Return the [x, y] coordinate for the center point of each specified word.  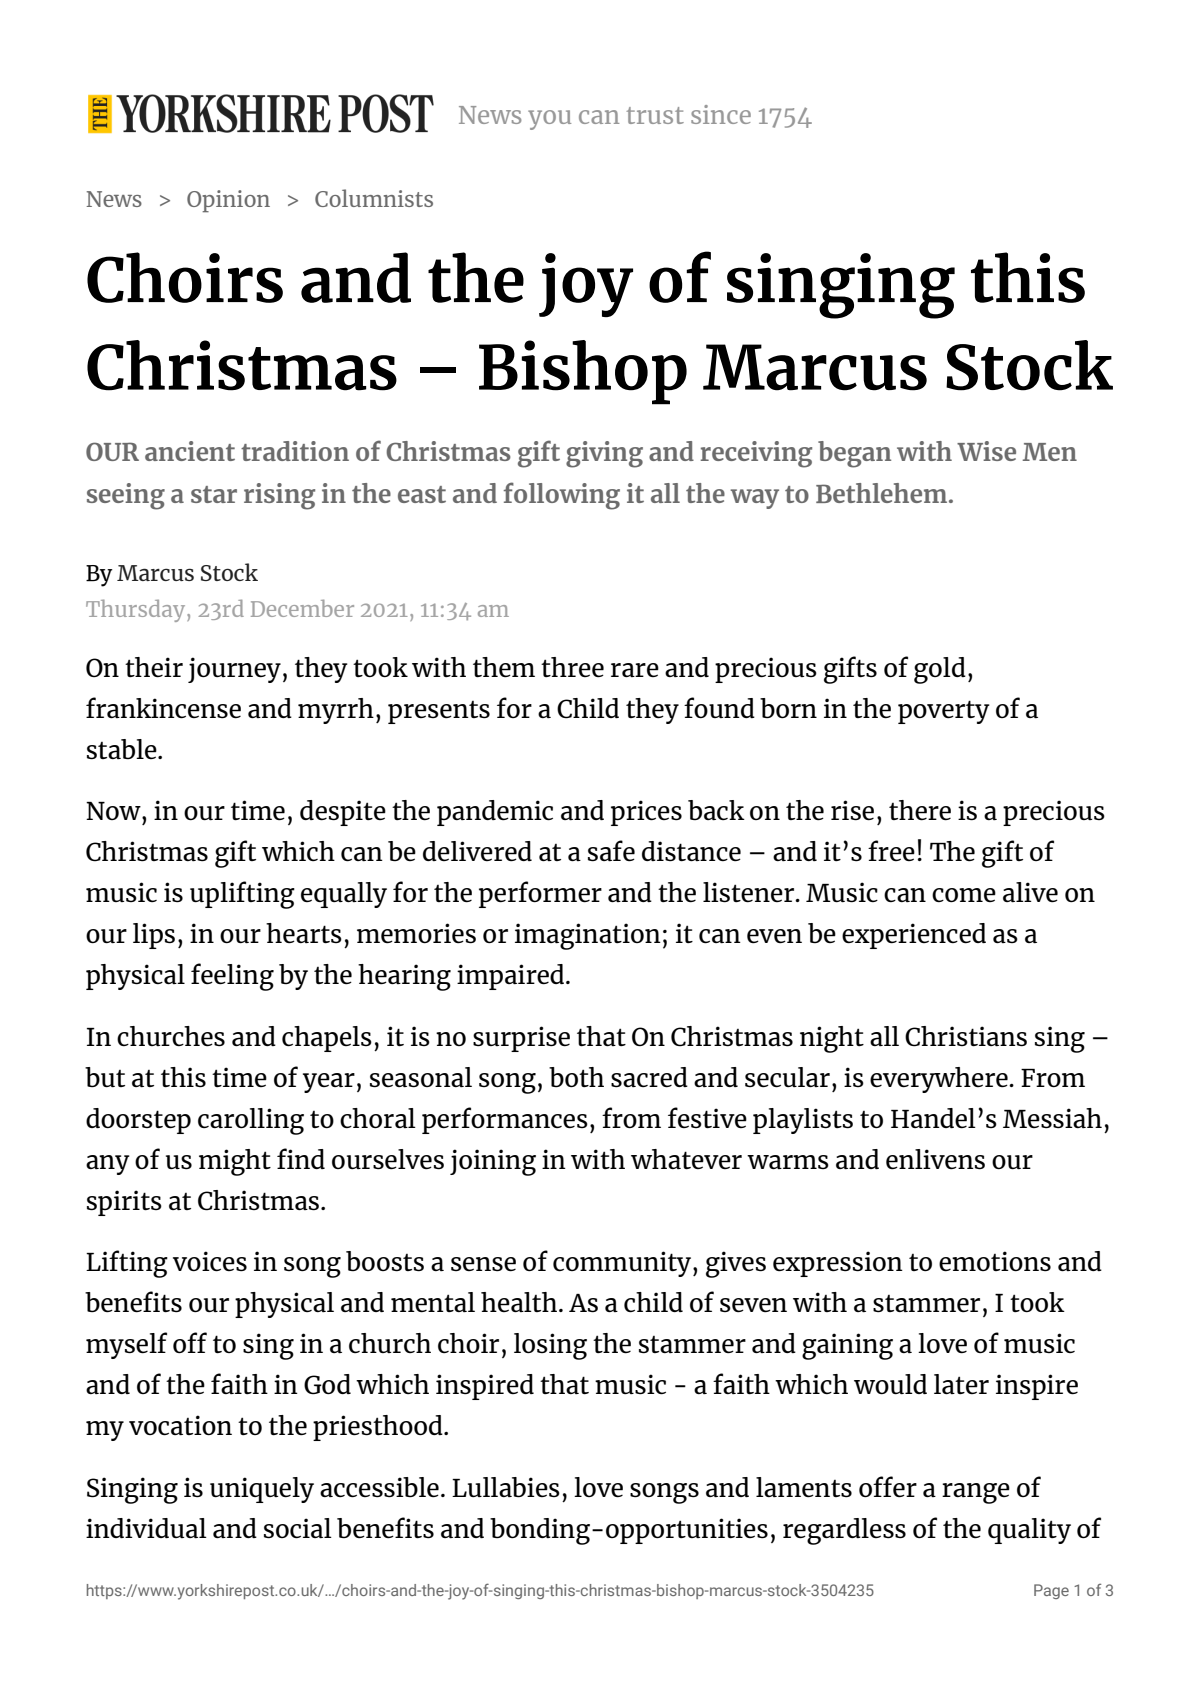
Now [114, 811]
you [549, 120]
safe [611, 850]
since [721, 114]
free [891, 850]
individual [146, 1528]
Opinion [228, 201]
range [976, 1493]
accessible [379, 1487]
